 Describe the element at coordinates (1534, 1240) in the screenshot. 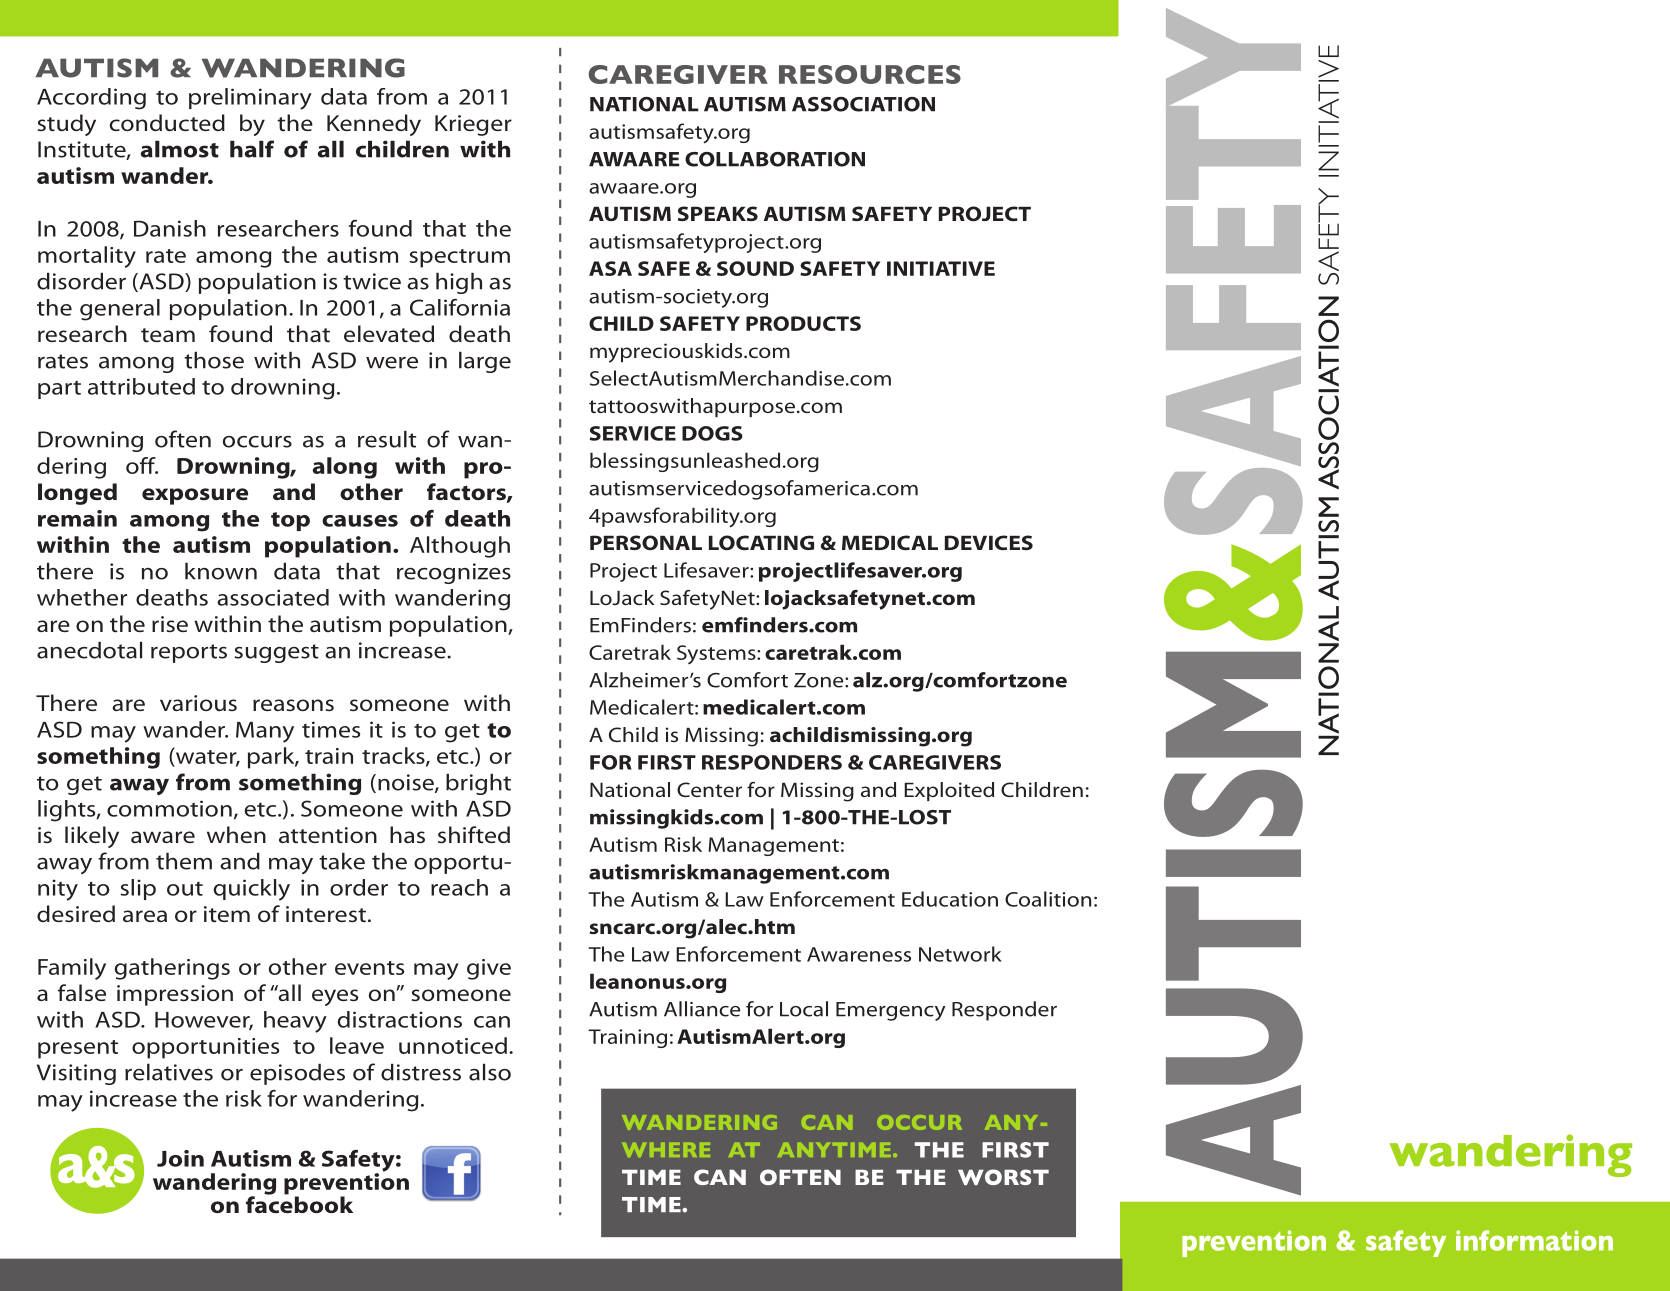

I see `information` at that location.
